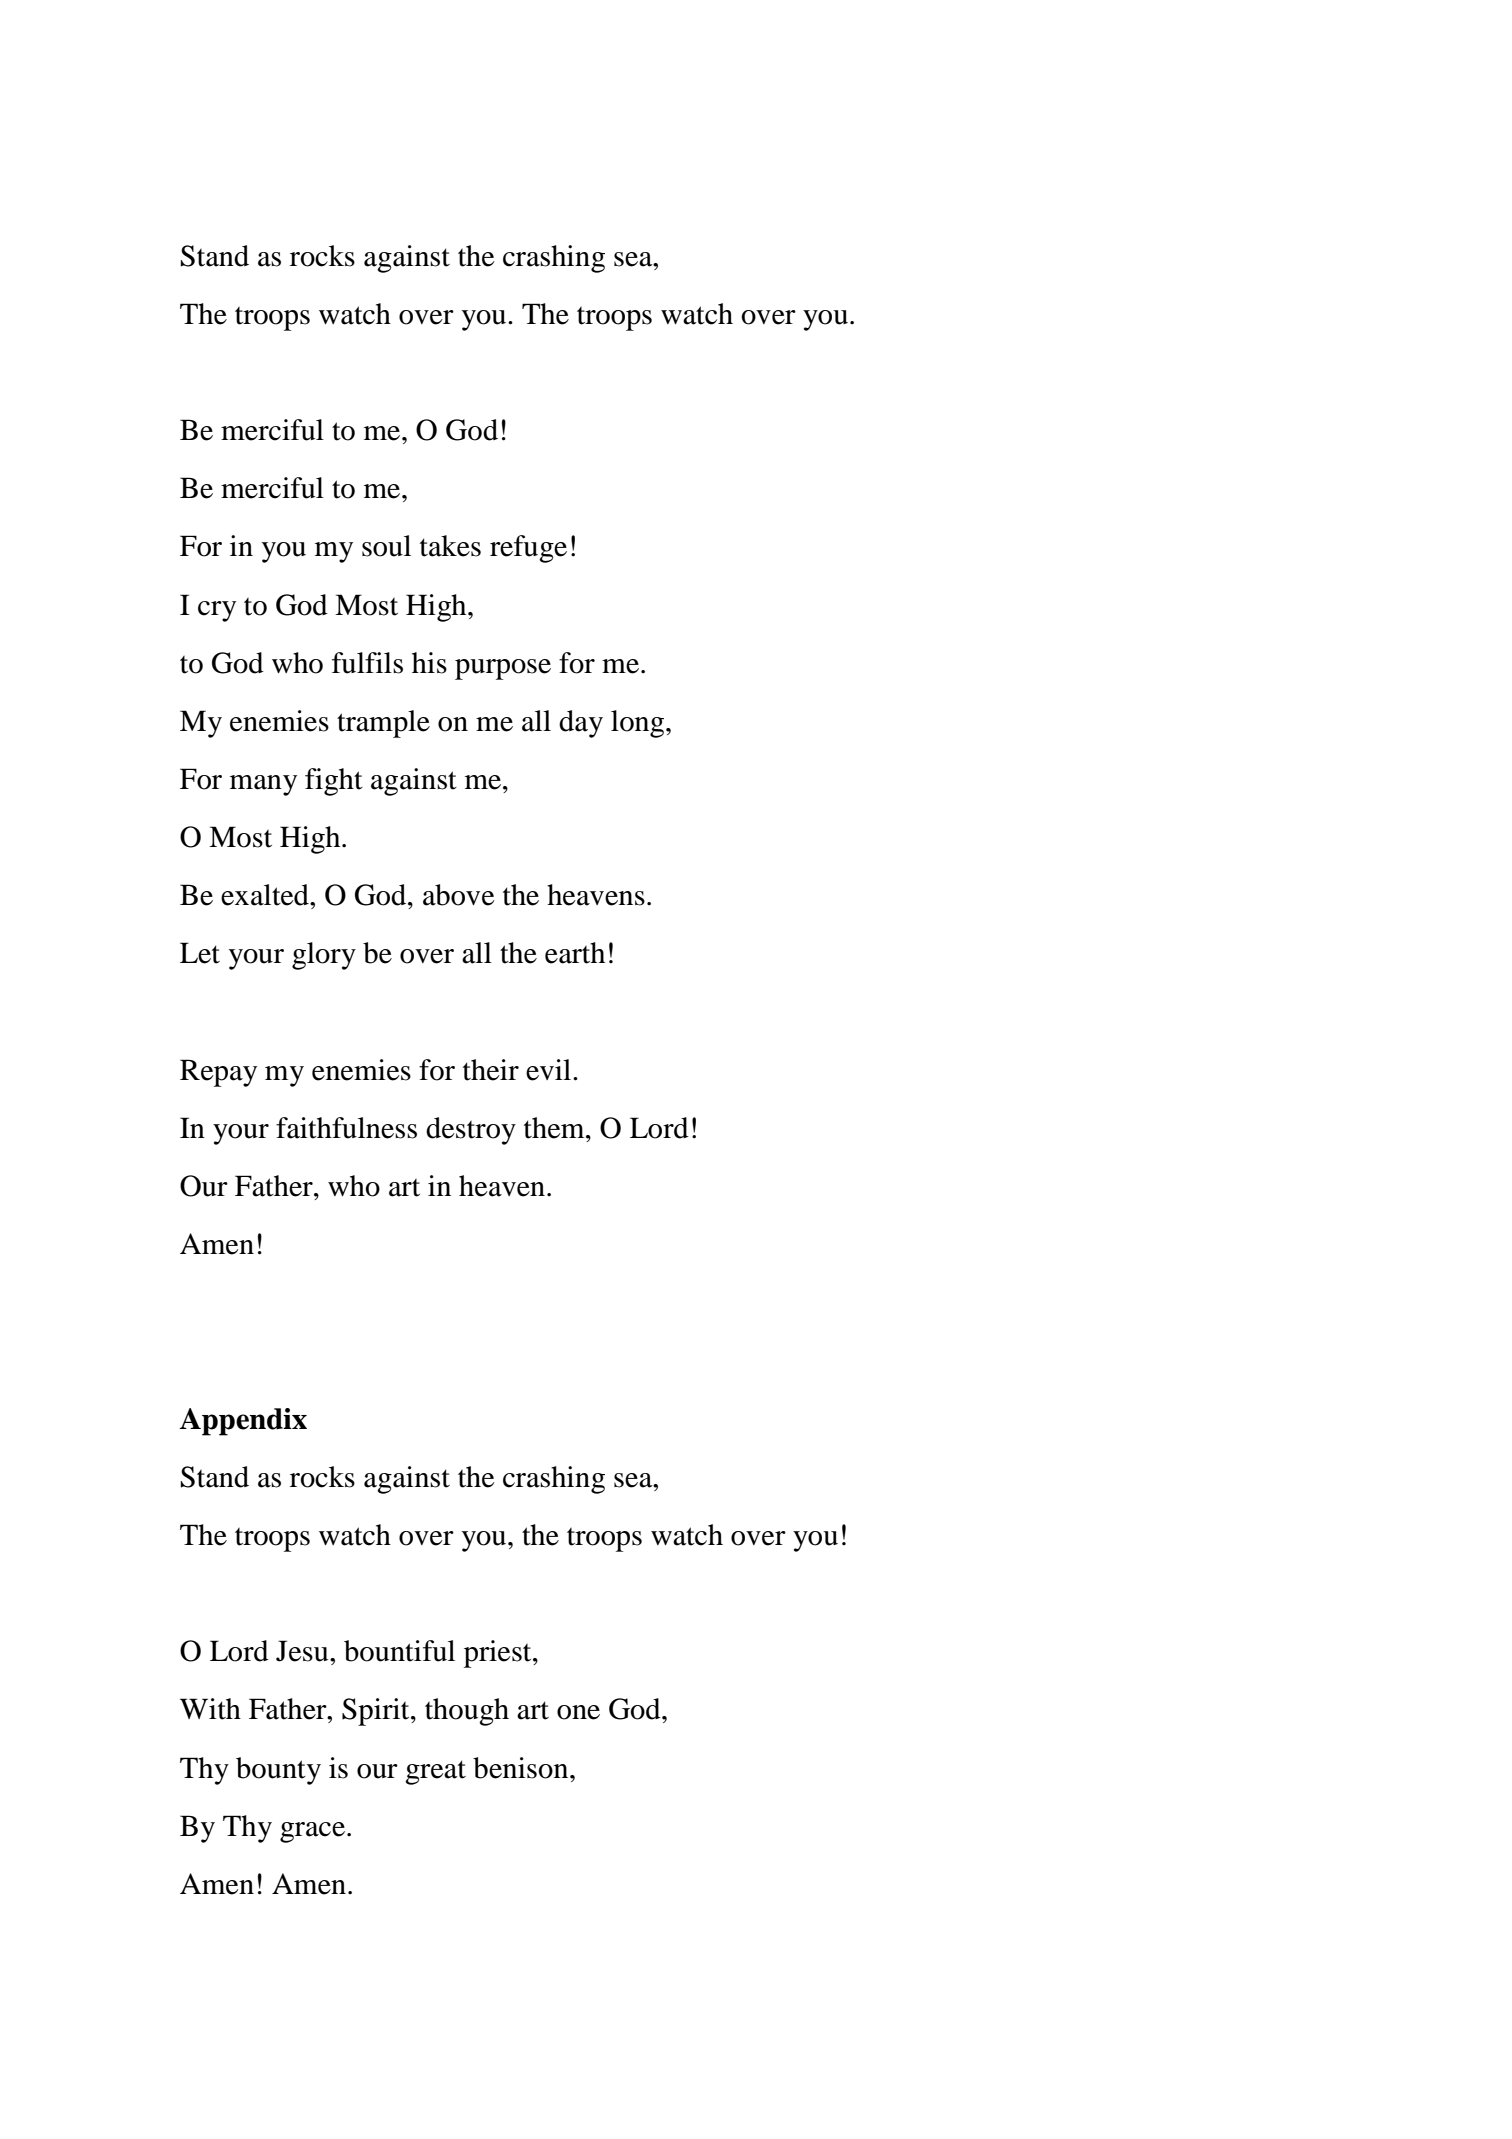  What do you see at coordinates (450, 546) in the image?
I see `takes` at bounding box center [450, 546].
